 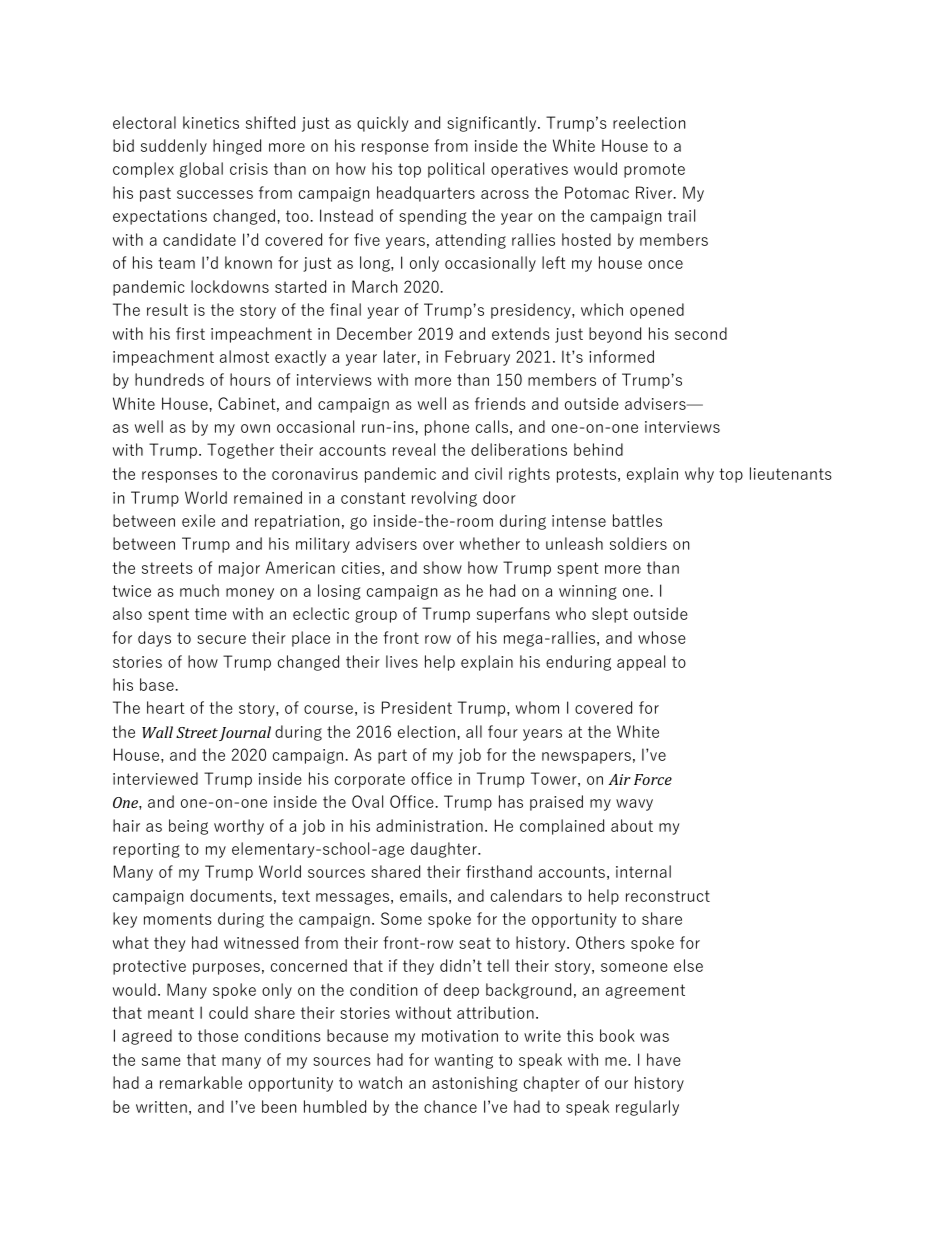 What do you see at coordinates (392, 756) in the page?
I see `part` at bounding box center [392, 756].
